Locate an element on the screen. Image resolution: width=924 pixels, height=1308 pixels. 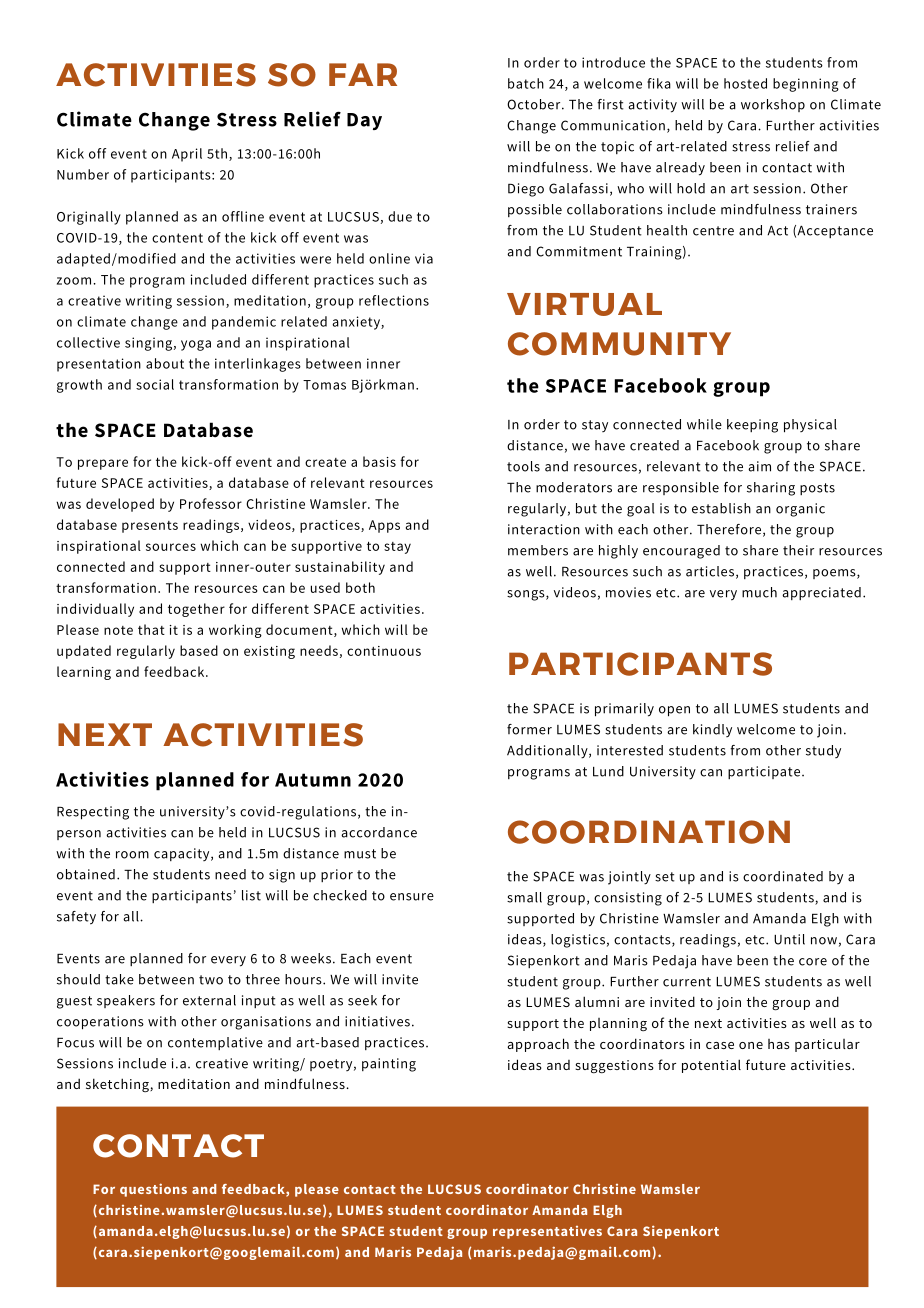
batch is located at coordinates (526, 83).
